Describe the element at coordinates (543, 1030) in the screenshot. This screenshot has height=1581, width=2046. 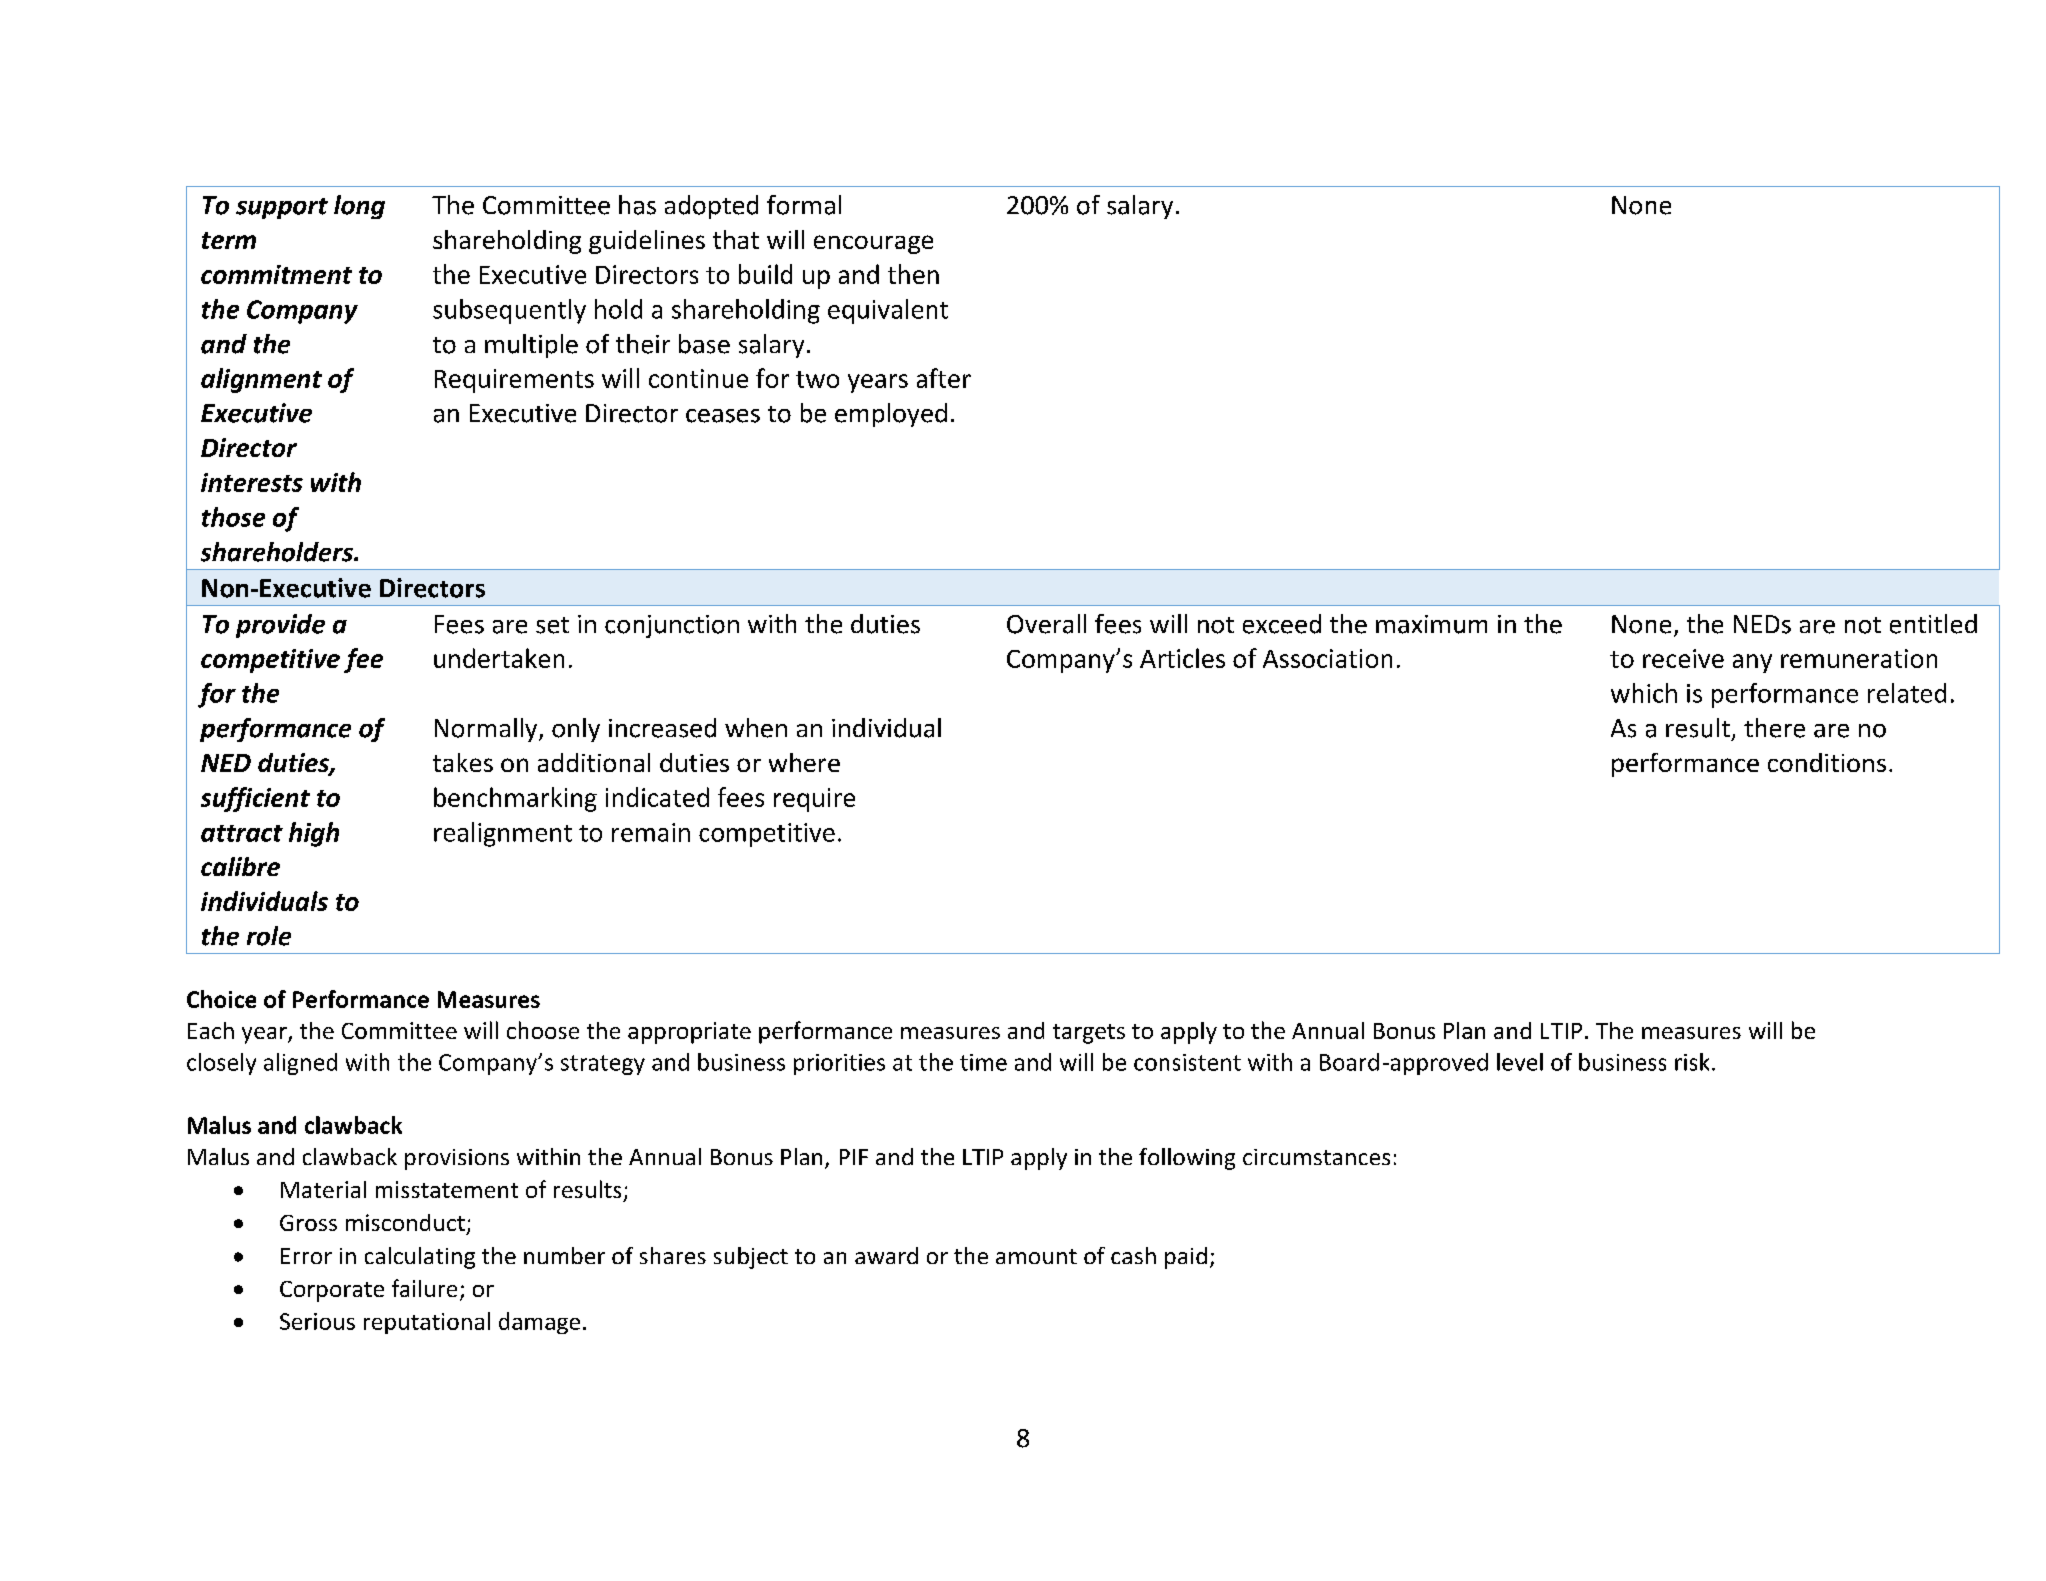
I see `choose` at that location.
